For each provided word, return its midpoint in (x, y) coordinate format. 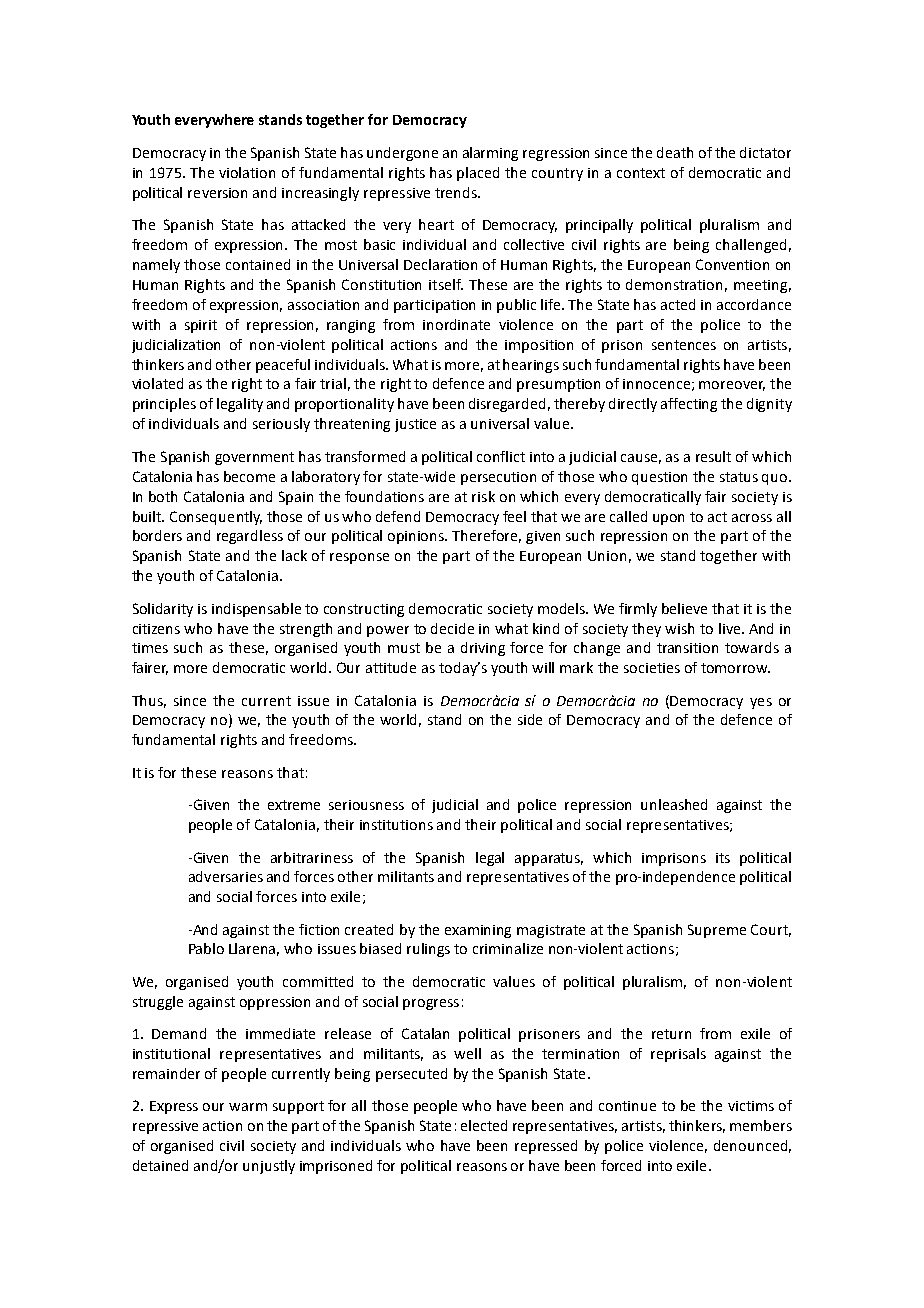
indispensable (256, 610)
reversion (217, 193)
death (675, 152)
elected (484, 1125)
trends (457, 192)
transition (687, 648)
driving (483, 649)
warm (248, 1107)
